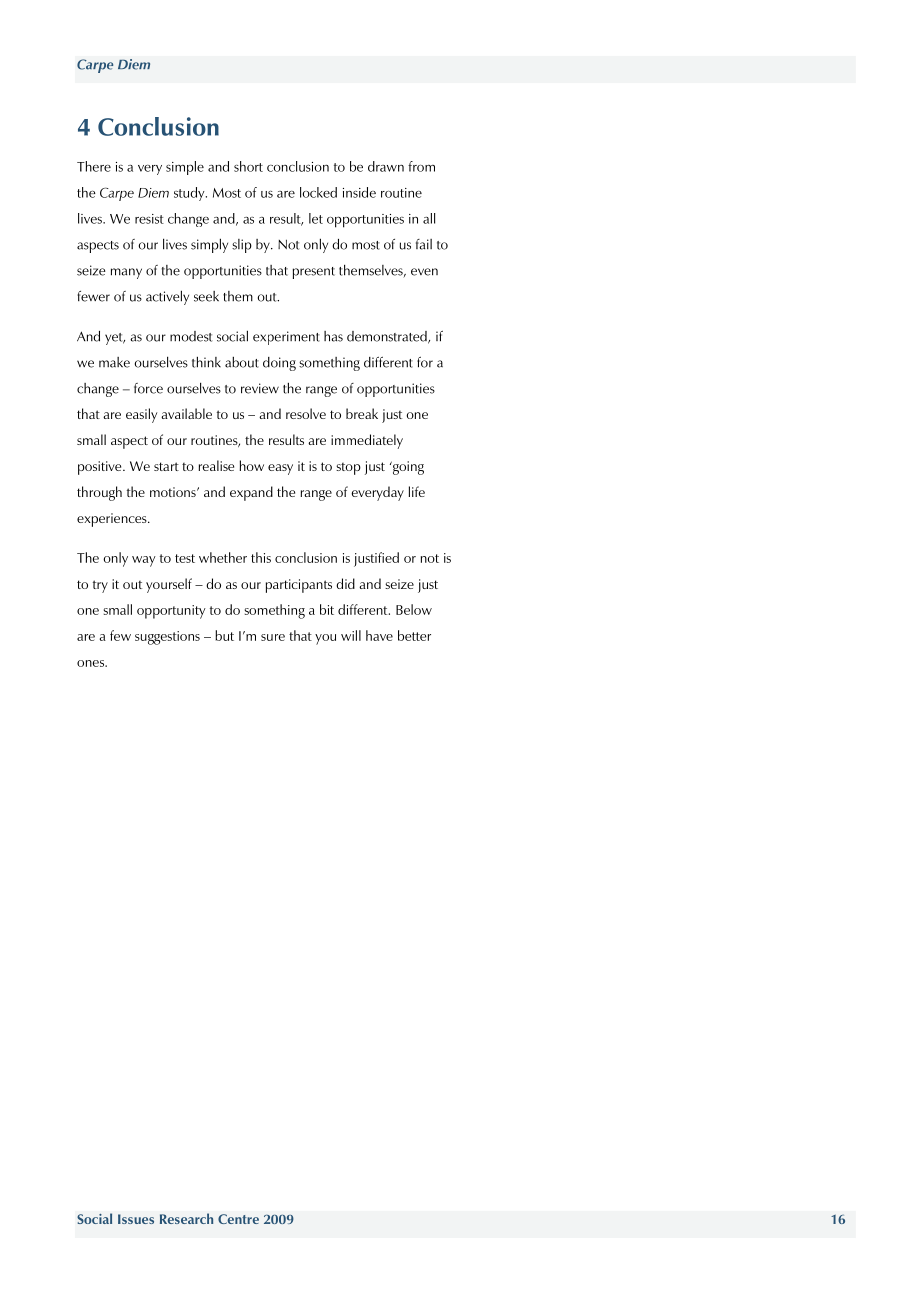 The image size is (924, 1308). I want to click on suggestions, so click(167, 638).
